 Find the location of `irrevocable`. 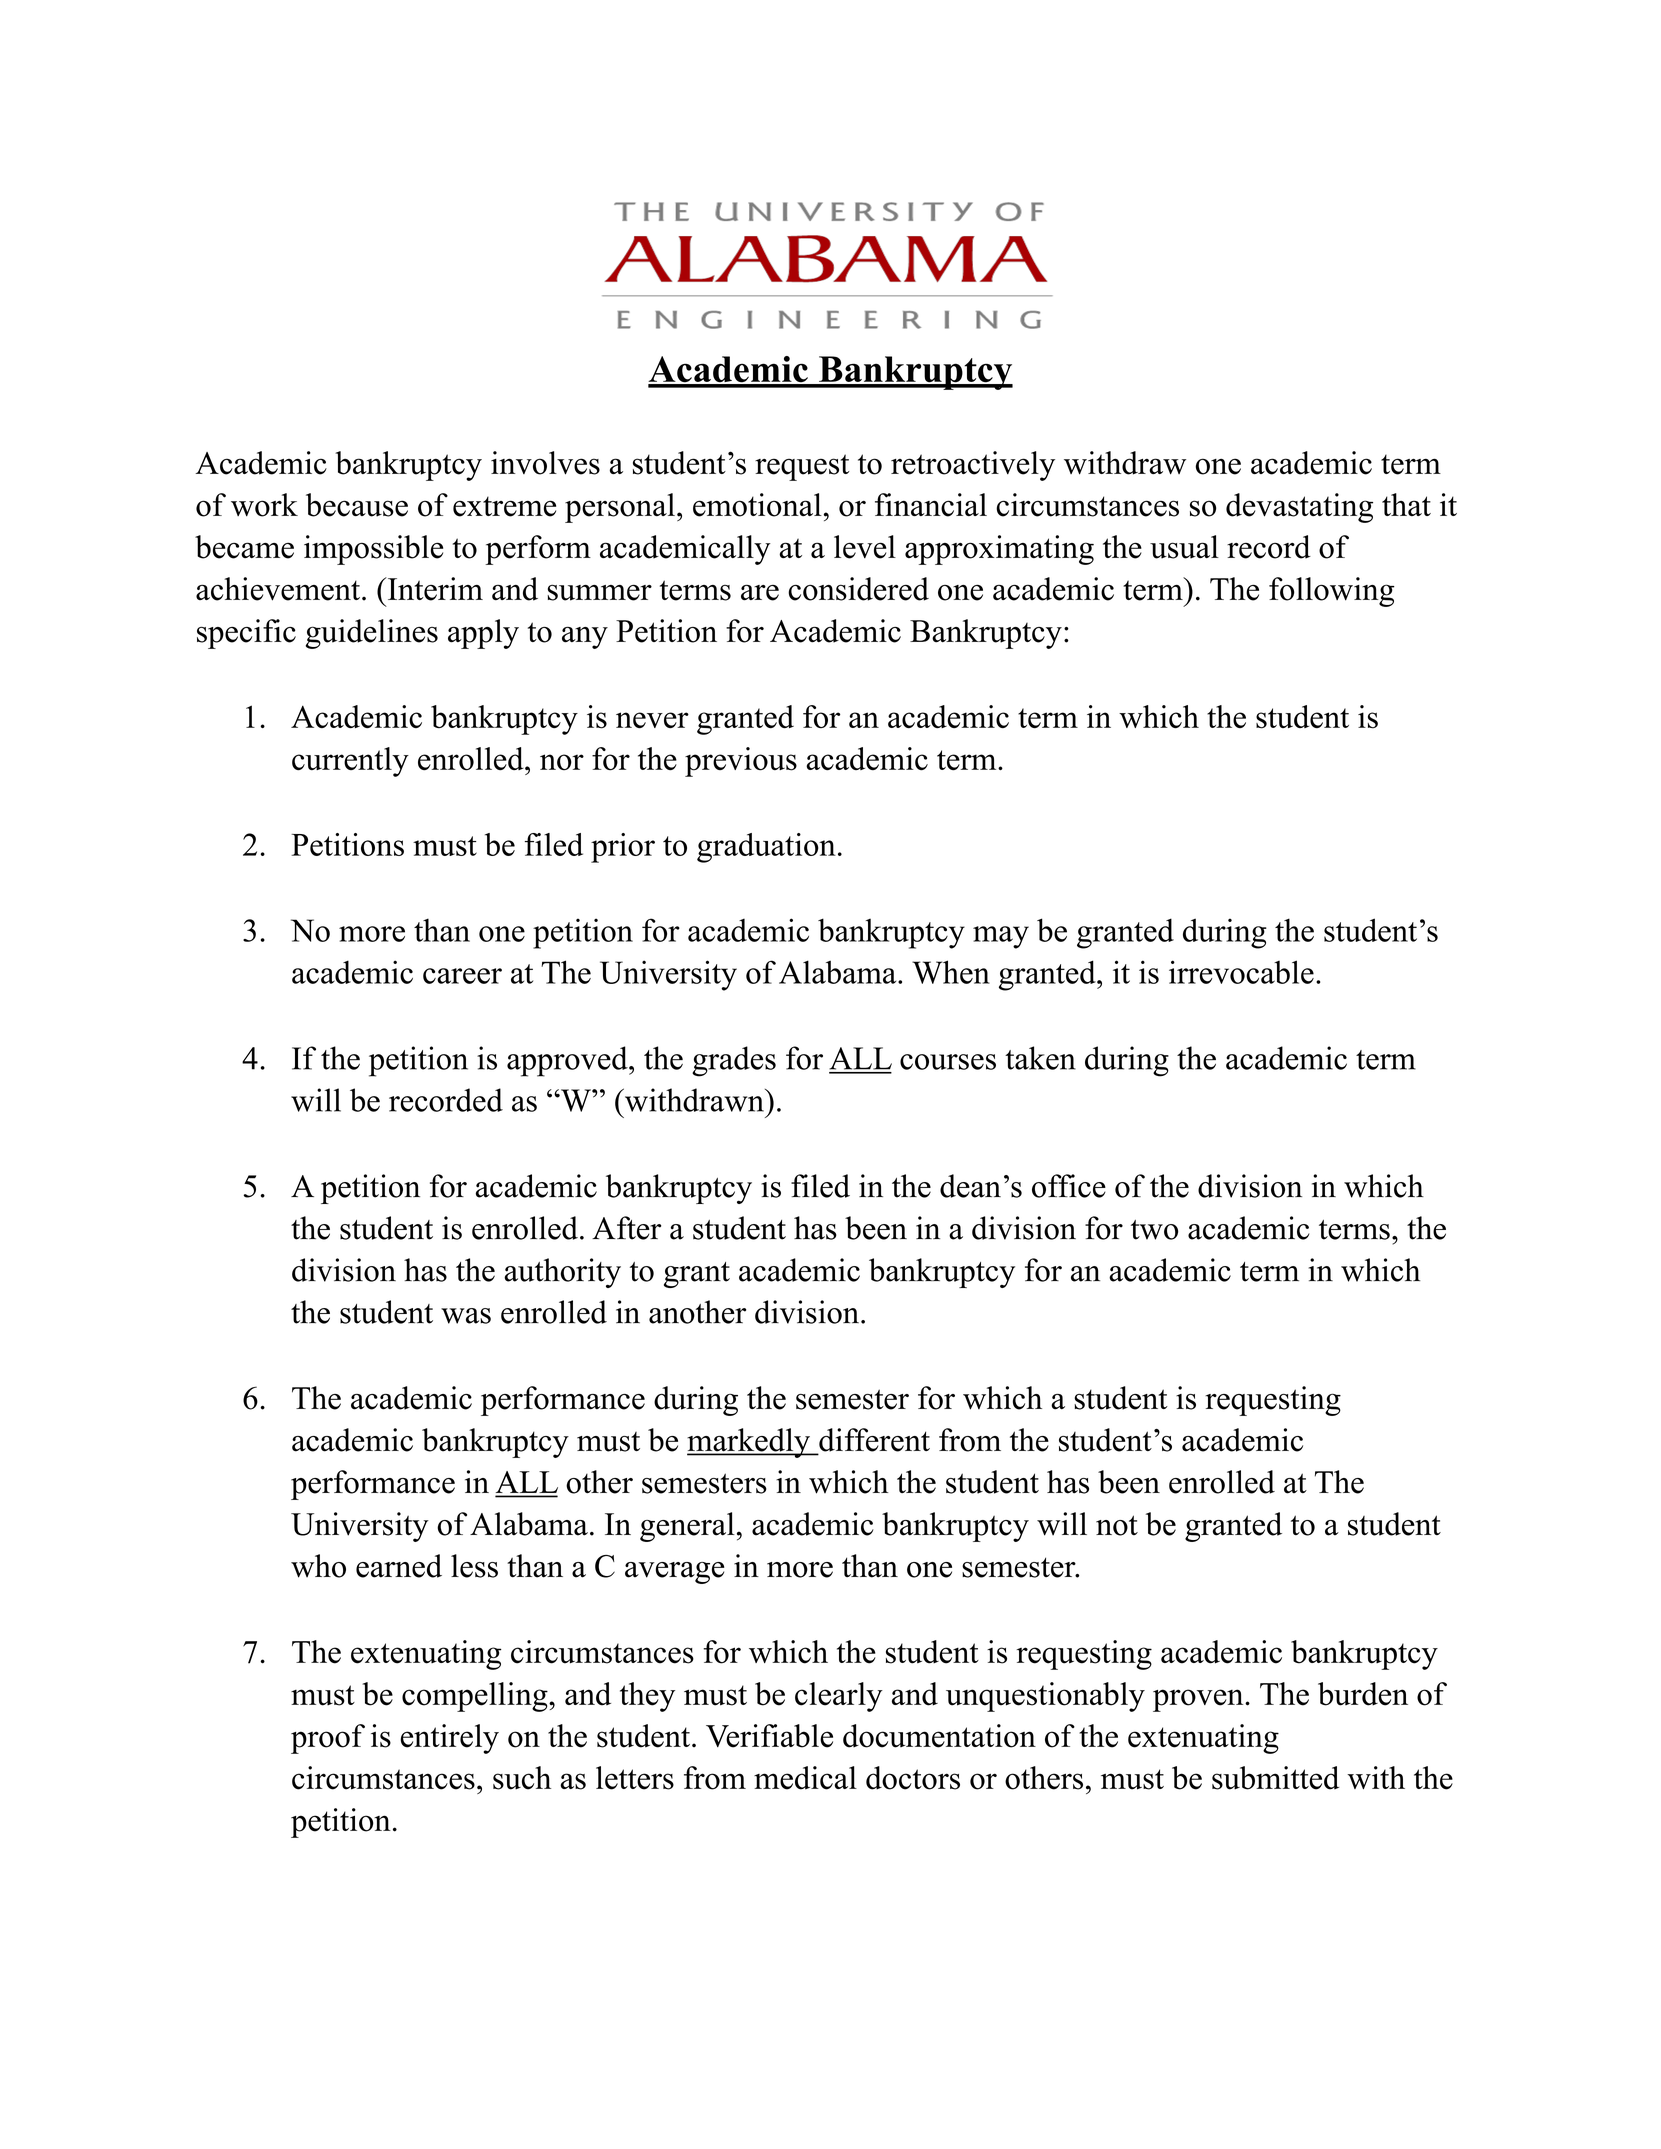

irrevocable is located at coordinates (1241, 972).
